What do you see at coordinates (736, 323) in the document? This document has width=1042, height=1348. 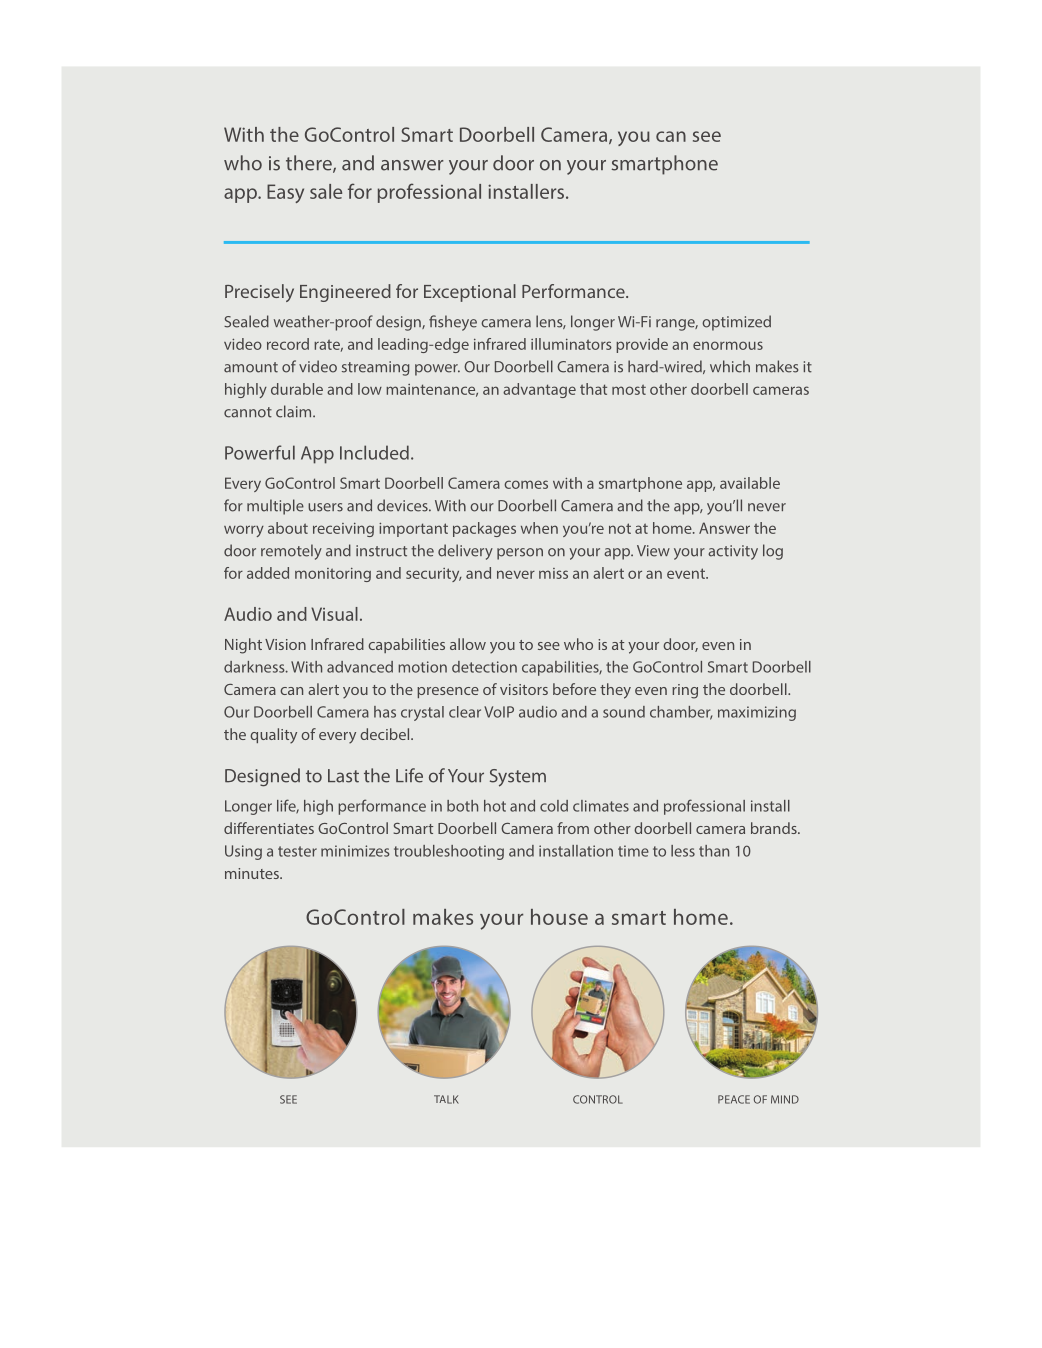 I see `optimized` at bounding box center [736, 323].
